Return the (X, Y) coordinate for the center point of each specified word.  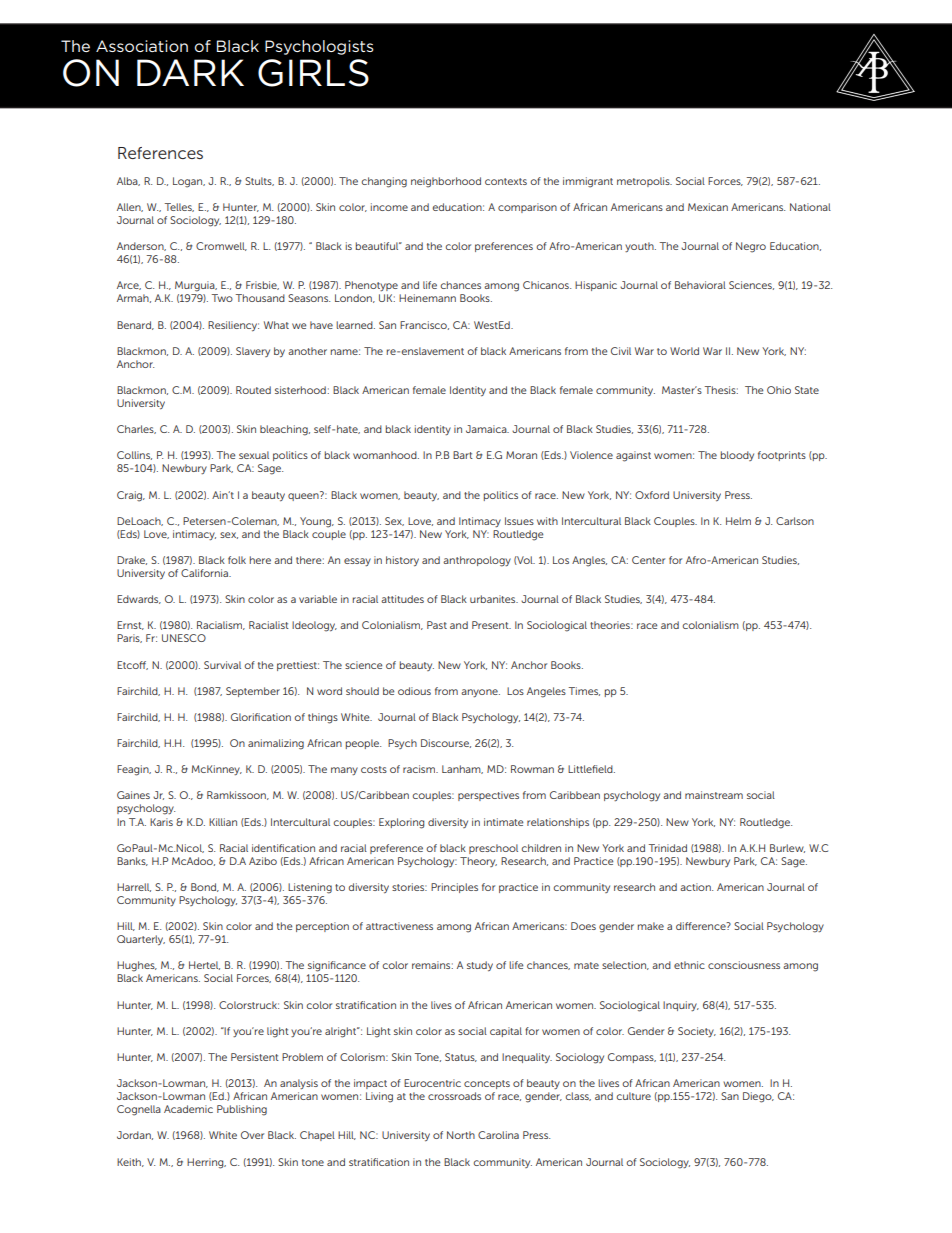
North (461, 1135)
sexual (254, 455)
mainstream (714, 795)
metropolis (644, 182)
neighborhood (446, 182)
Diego (758, 1097)
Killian (223, 822)
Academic (188, 1109)
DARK (190, 72)
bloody (737, 456)
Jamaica (487, 429)
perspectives (488, 796)
